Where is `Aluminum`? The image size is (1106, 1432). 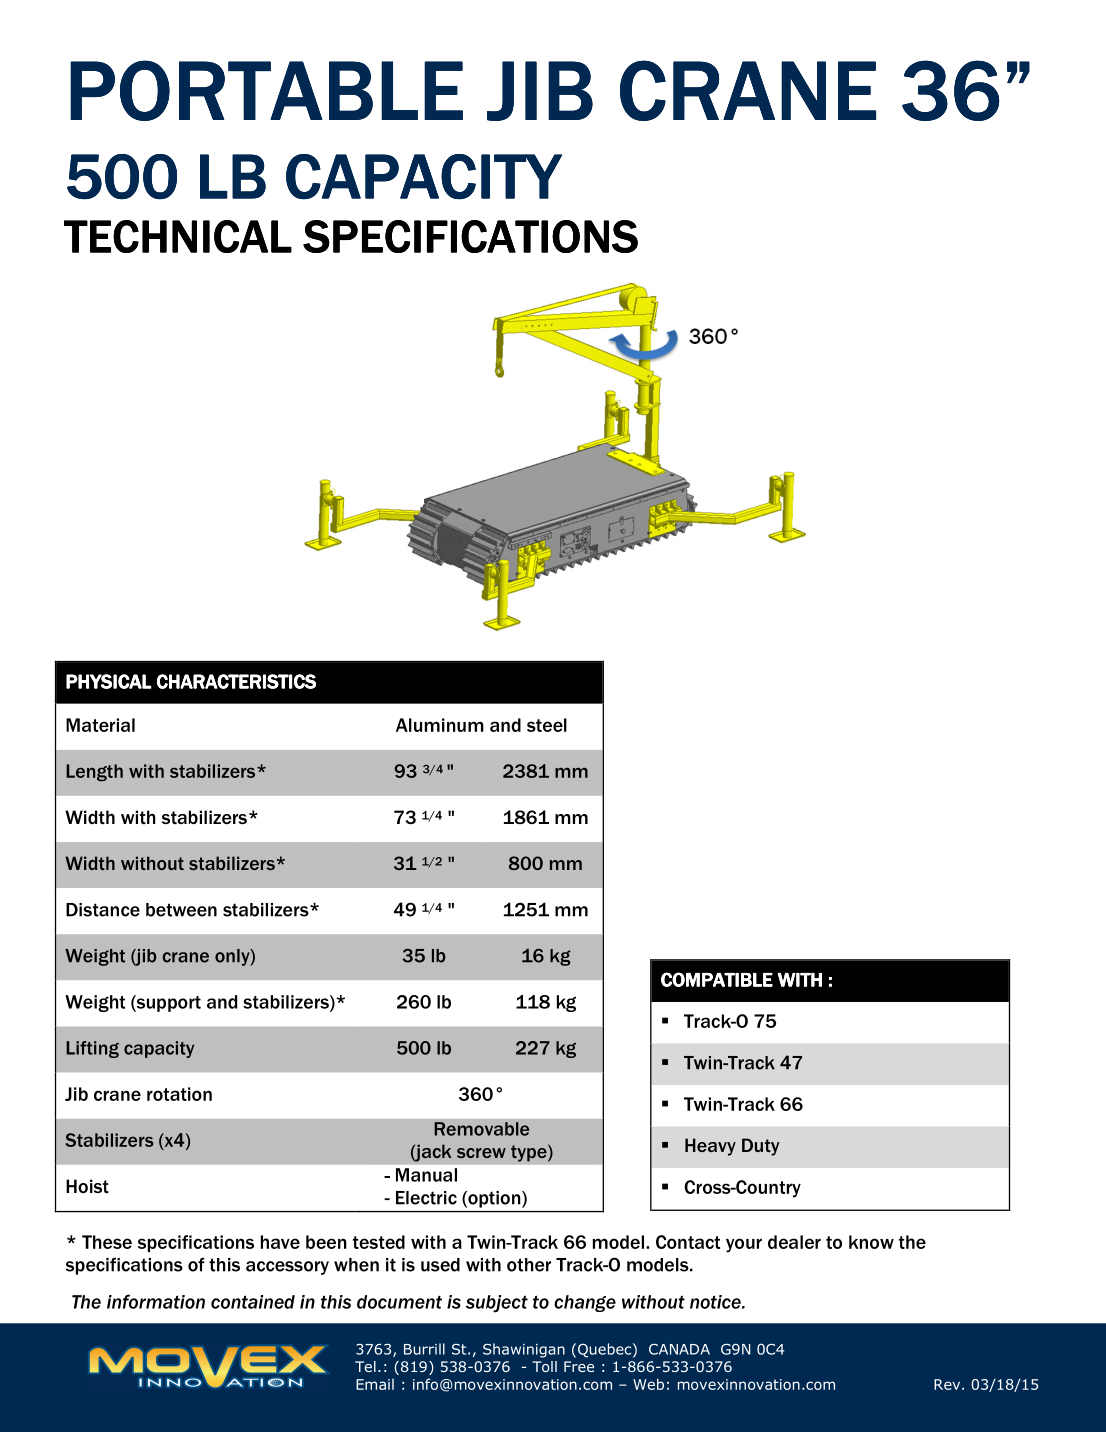
Aluminum is located at coordinates (440, 725).
